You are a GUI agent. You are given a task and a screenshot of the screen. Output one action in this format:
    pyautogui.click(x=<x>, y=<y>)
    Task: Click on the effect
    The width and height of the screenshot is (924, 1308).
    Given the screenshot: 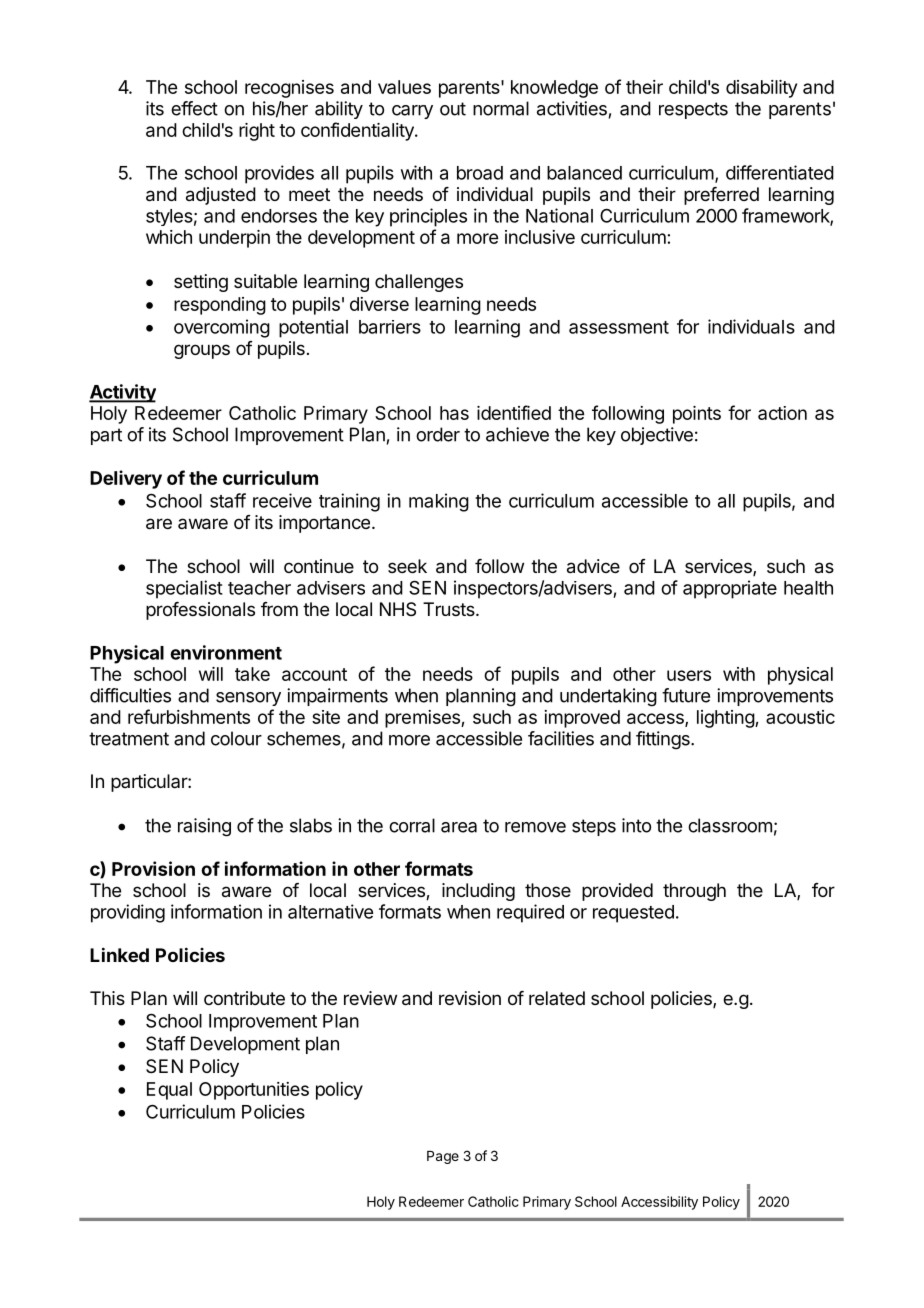 What is the action you would take?
    pyautogui.click(x=194, y=108)
